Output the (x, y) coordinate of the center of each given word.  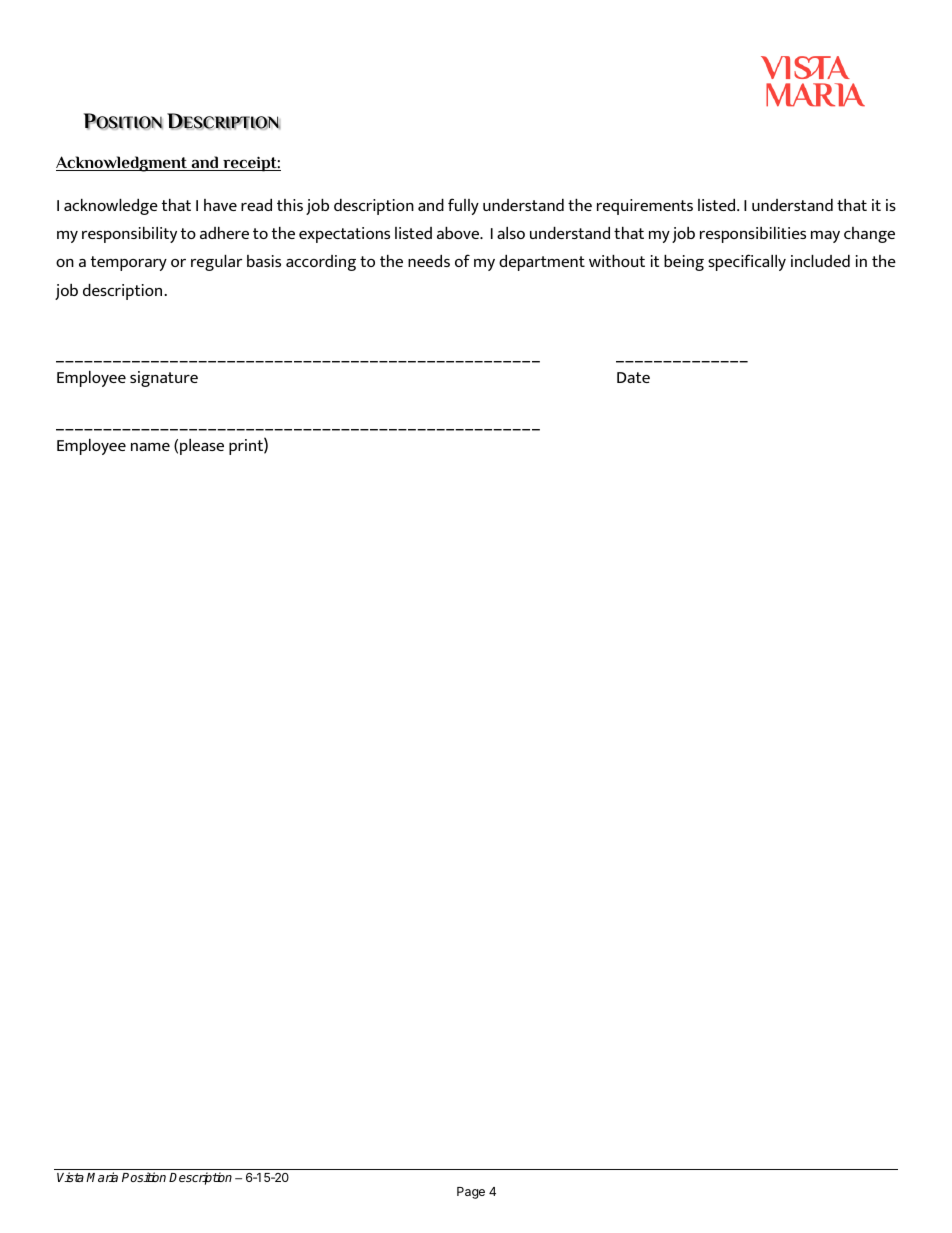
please (202, 447)
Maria (102, 1177)
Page (471, 1193)
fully (463, 206)
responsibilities (753, 235)
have (220, 205)
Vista (70, 1177)
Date (633, 377)
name (150, 447)
